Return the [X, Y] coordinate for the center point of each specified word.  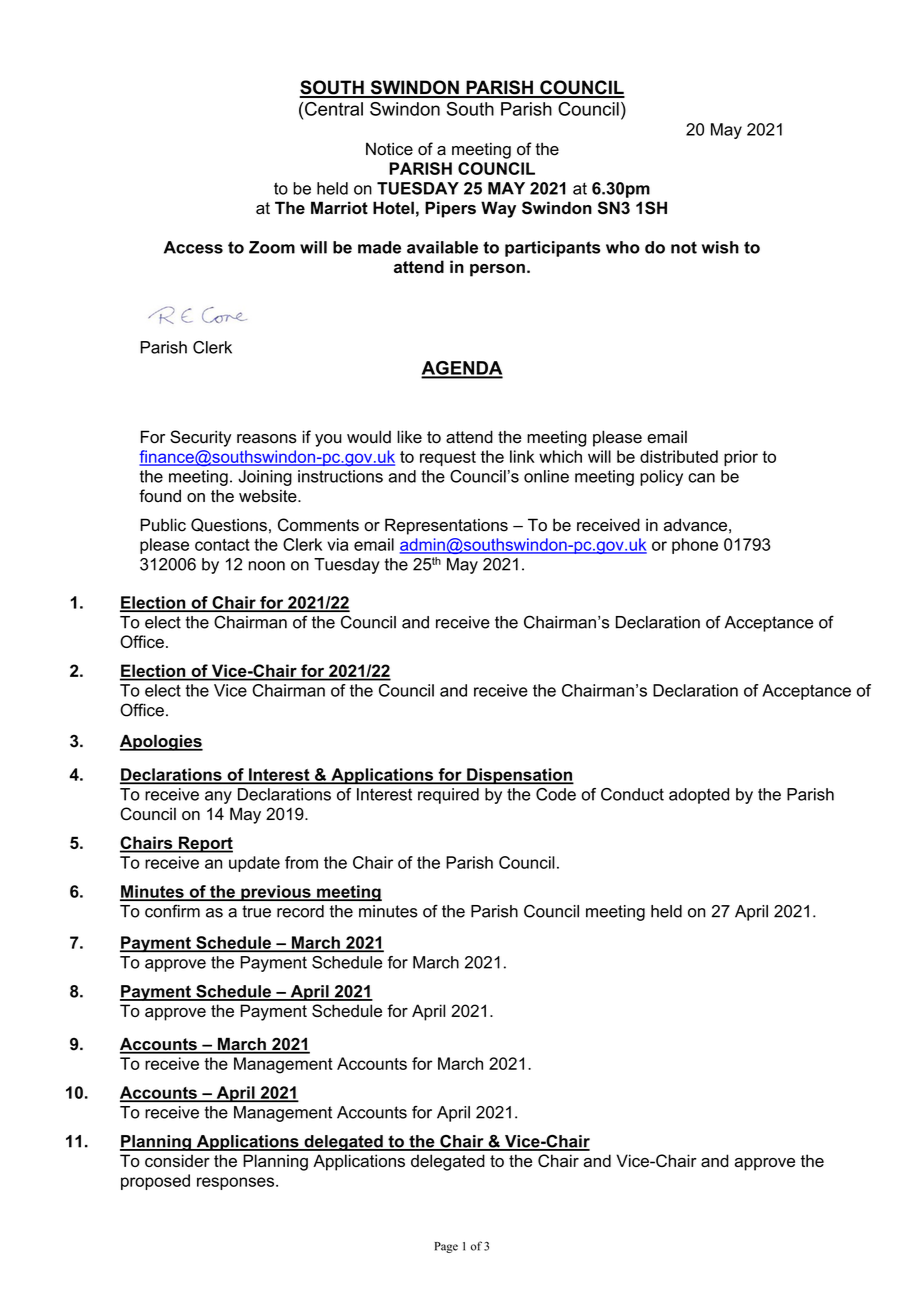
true [256, 911]
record [300, 911]
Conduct [632, 794]
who [623, 247]
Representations [446, 526]
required [448, 796]
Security [200, 438]
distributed [679, 456]
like [409, 437]
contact [222, 545]
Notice [389, 149]
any [218, 797]
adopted [699, 796]
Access [193, 247]
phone [695, 546]
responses [235, 1183]
